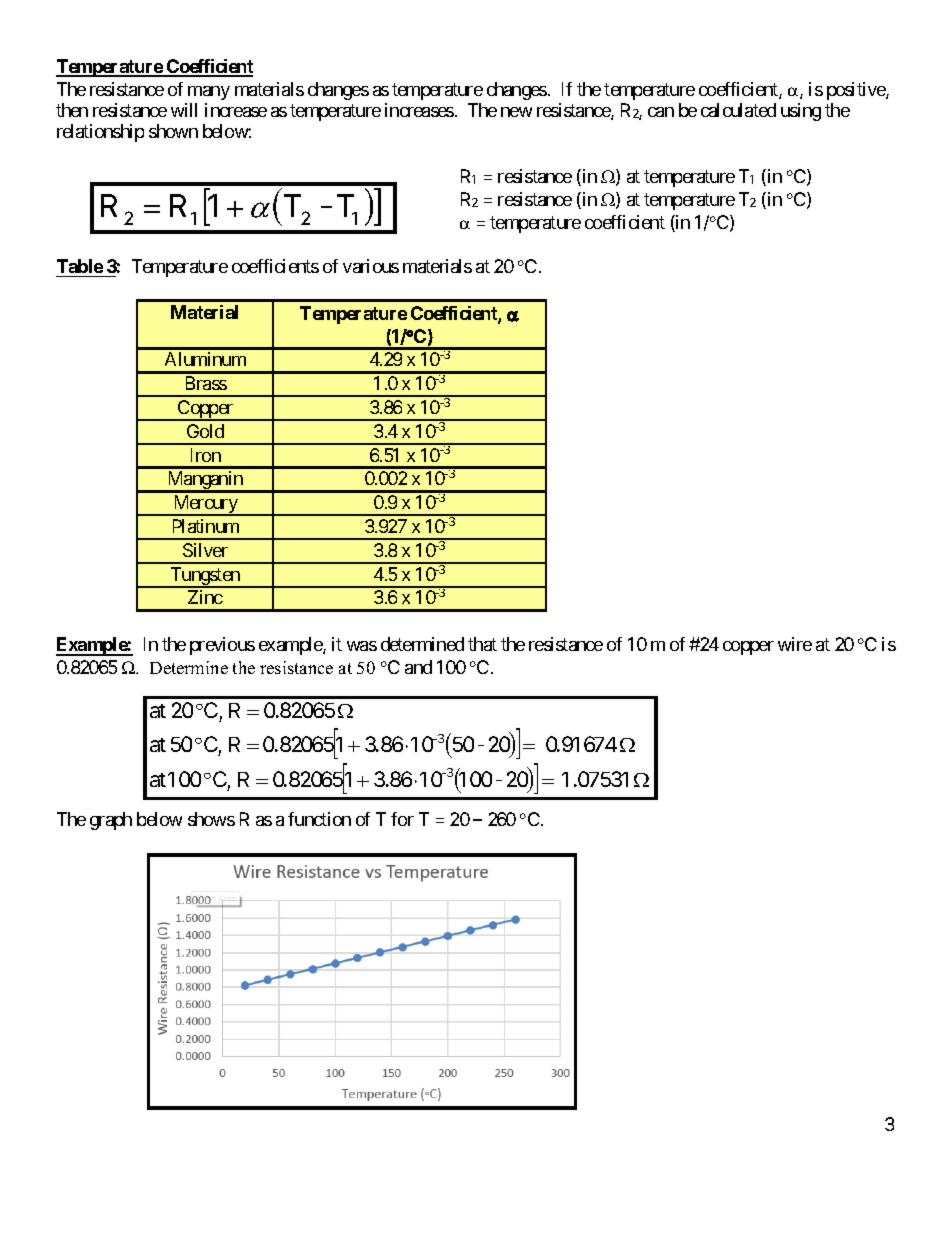 The width and height of the document is (952, 1233). I want to click on that, so click(482, 644).
